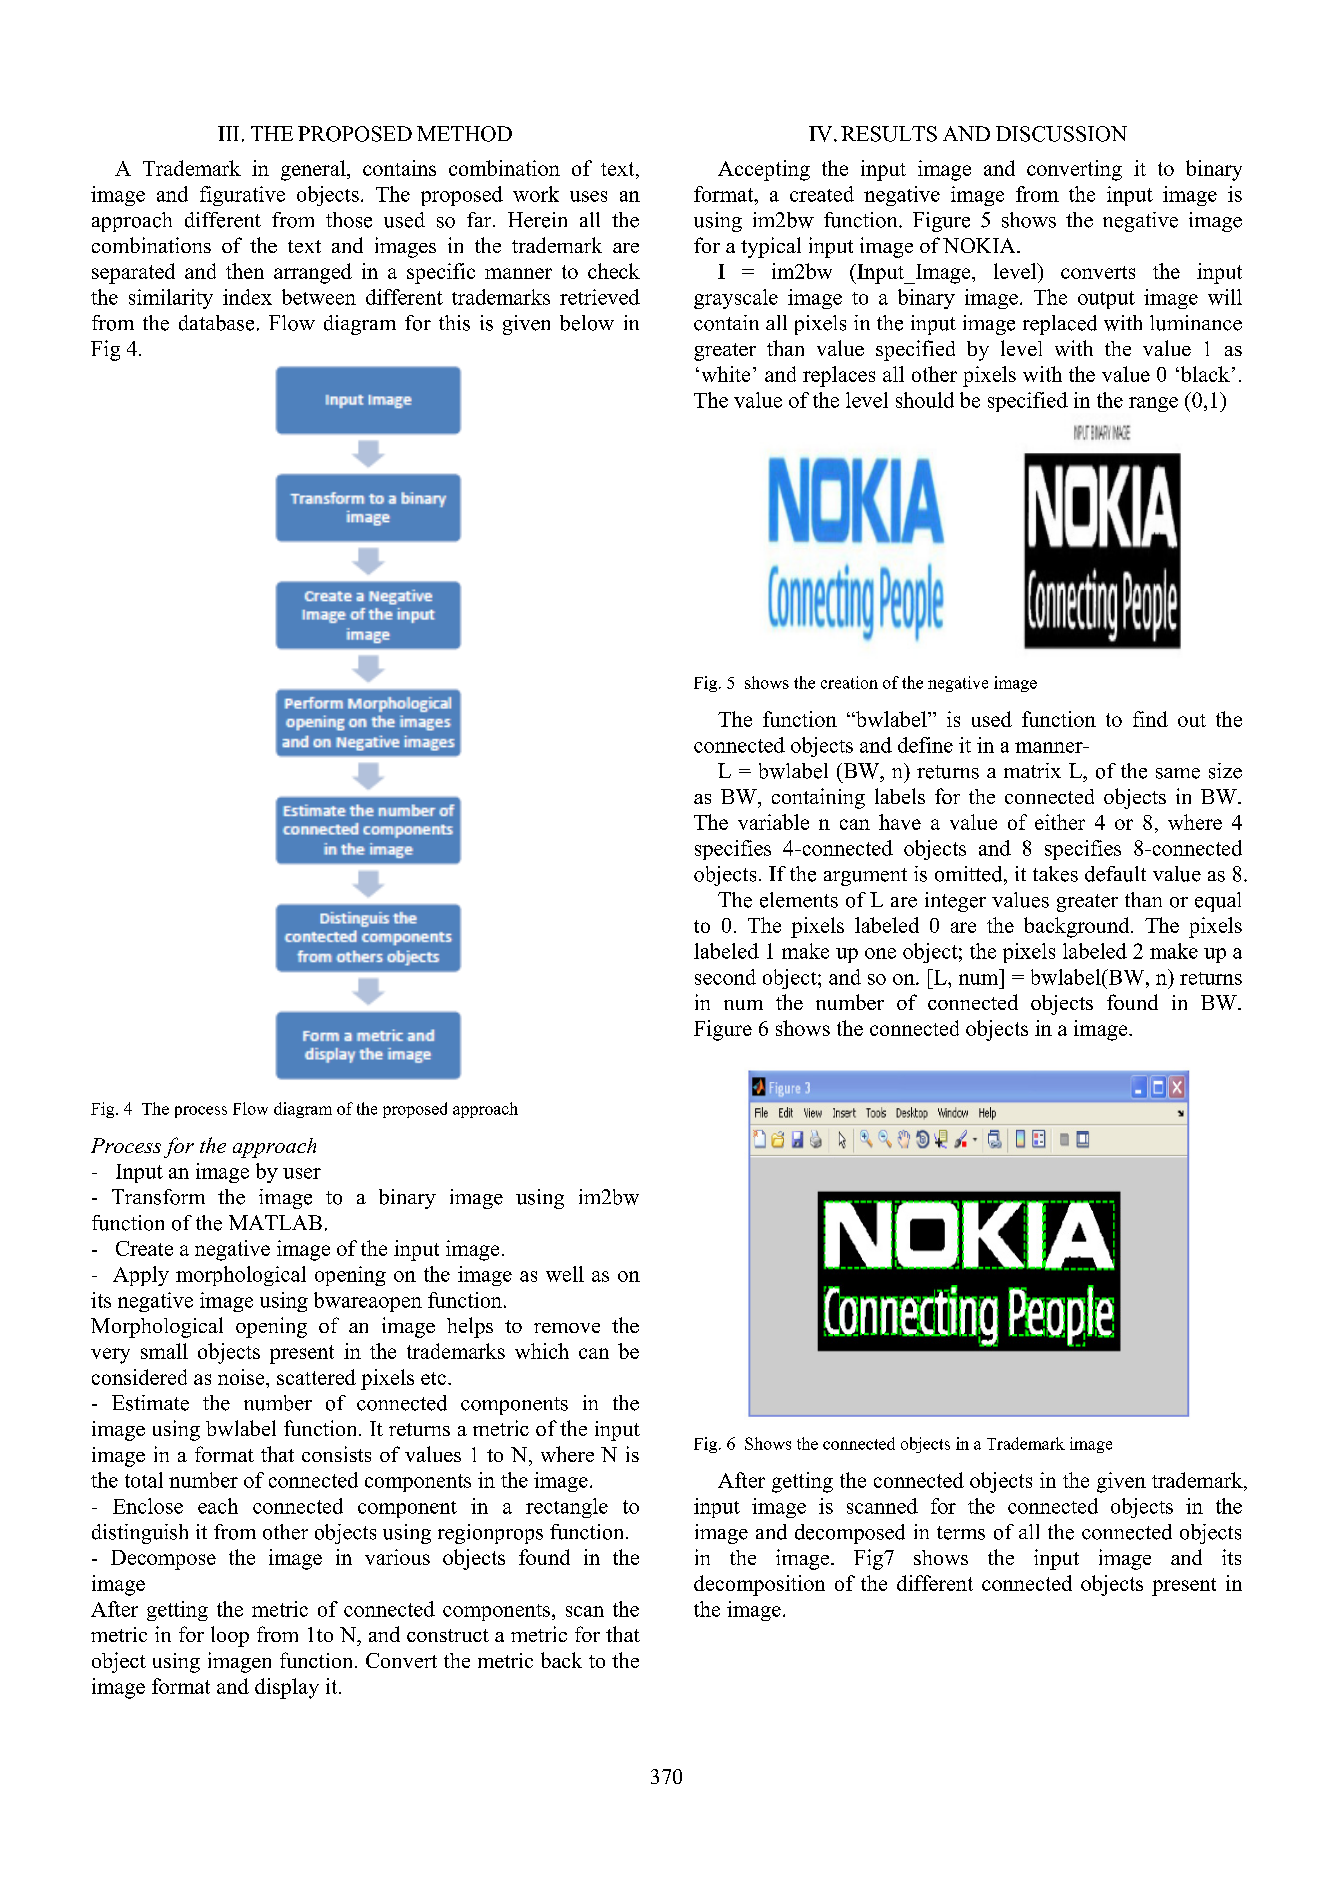 The image size is (1333, 1885). I want to click on database, so click(216, 323).
